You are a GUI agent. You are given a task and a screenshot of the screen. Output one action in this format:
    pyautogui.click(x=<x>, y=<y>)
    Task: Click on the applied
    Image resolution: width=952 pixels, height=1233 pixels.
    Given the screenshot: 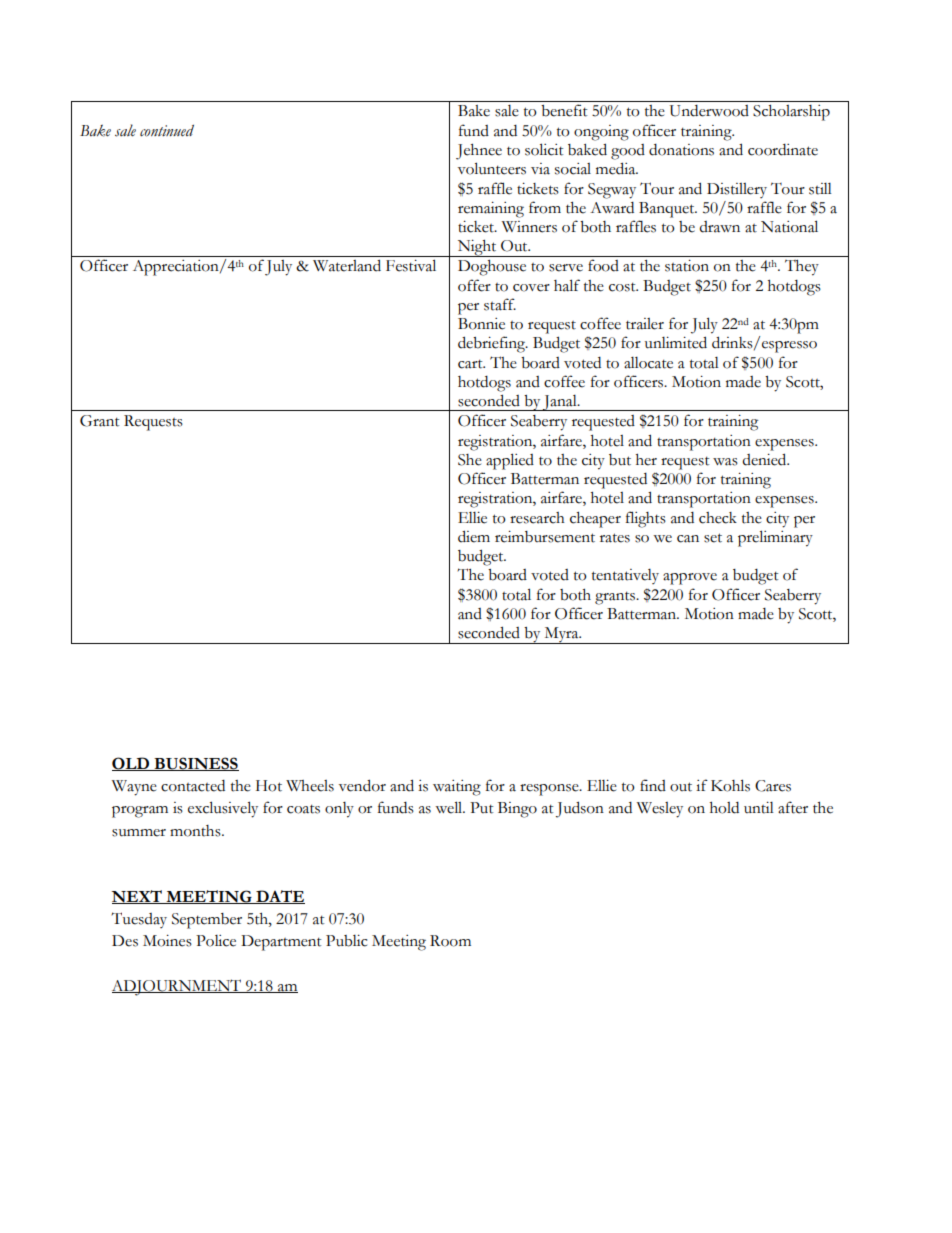 What is the action you would take?
    pyautogui.click(x=510, y=461)
